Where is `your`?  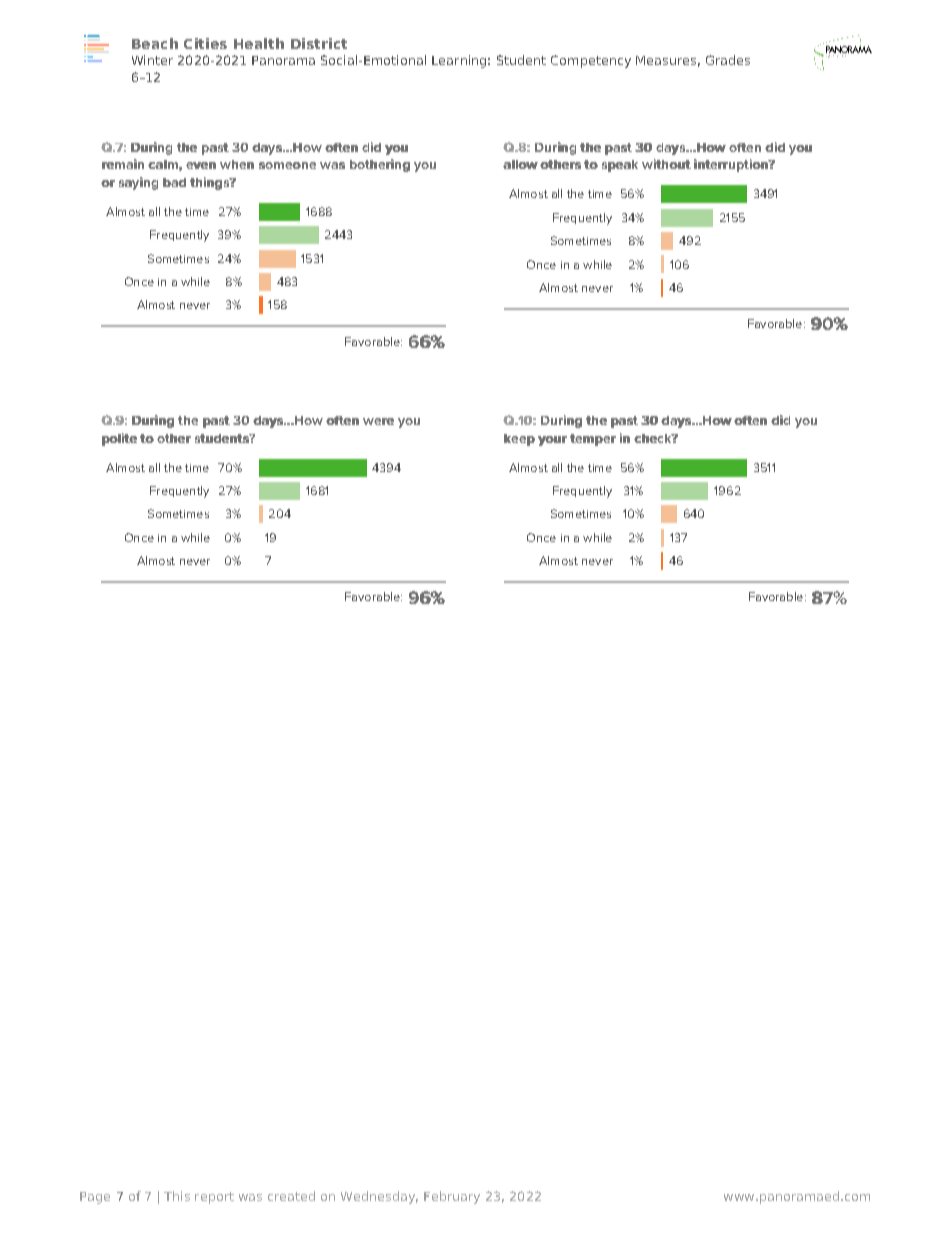 your is located at coordinates (552, 441).
